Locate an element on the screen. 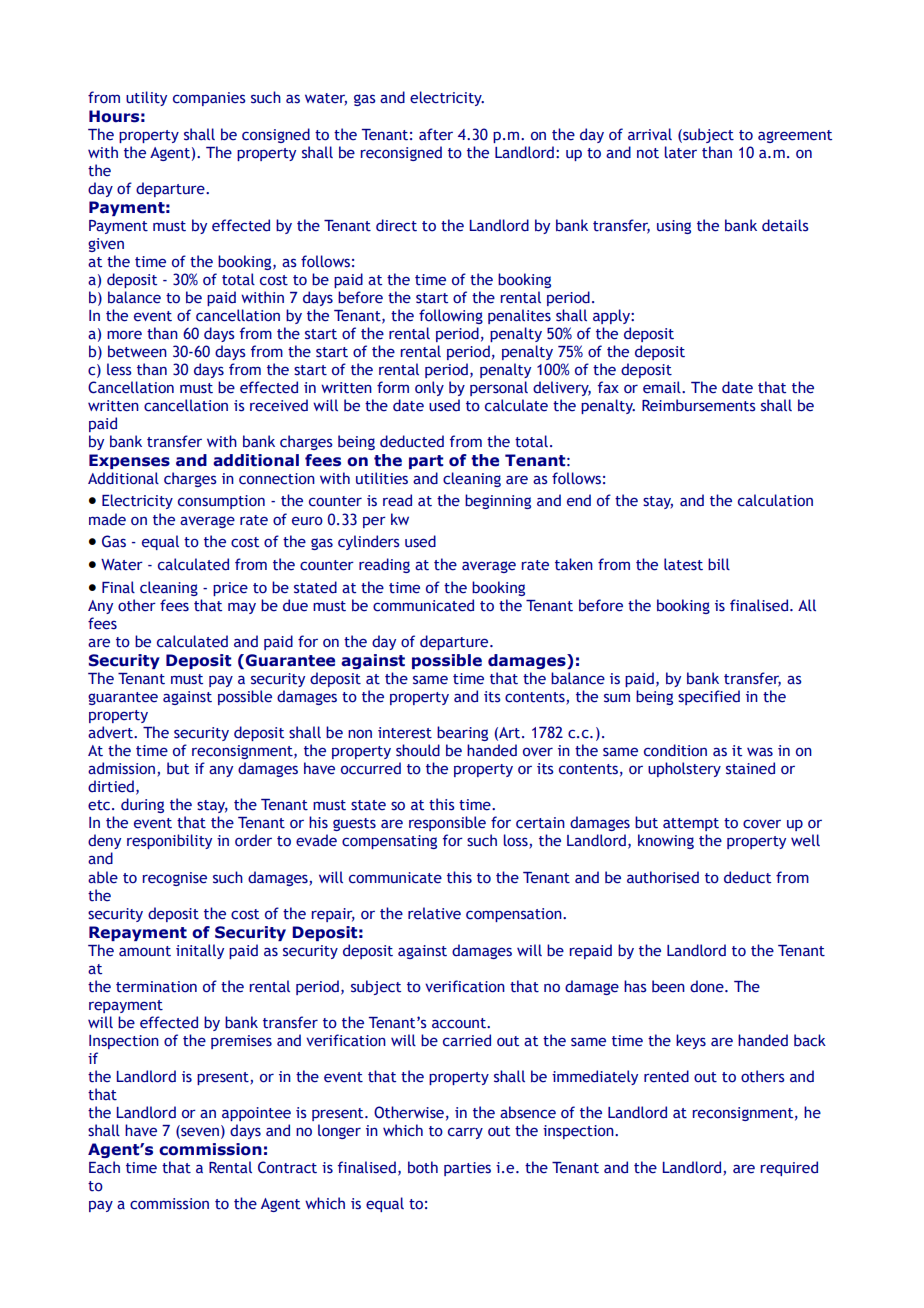 The width and height of the screenshot is (924, 1308). companies is located at coordinates (209, 99).
